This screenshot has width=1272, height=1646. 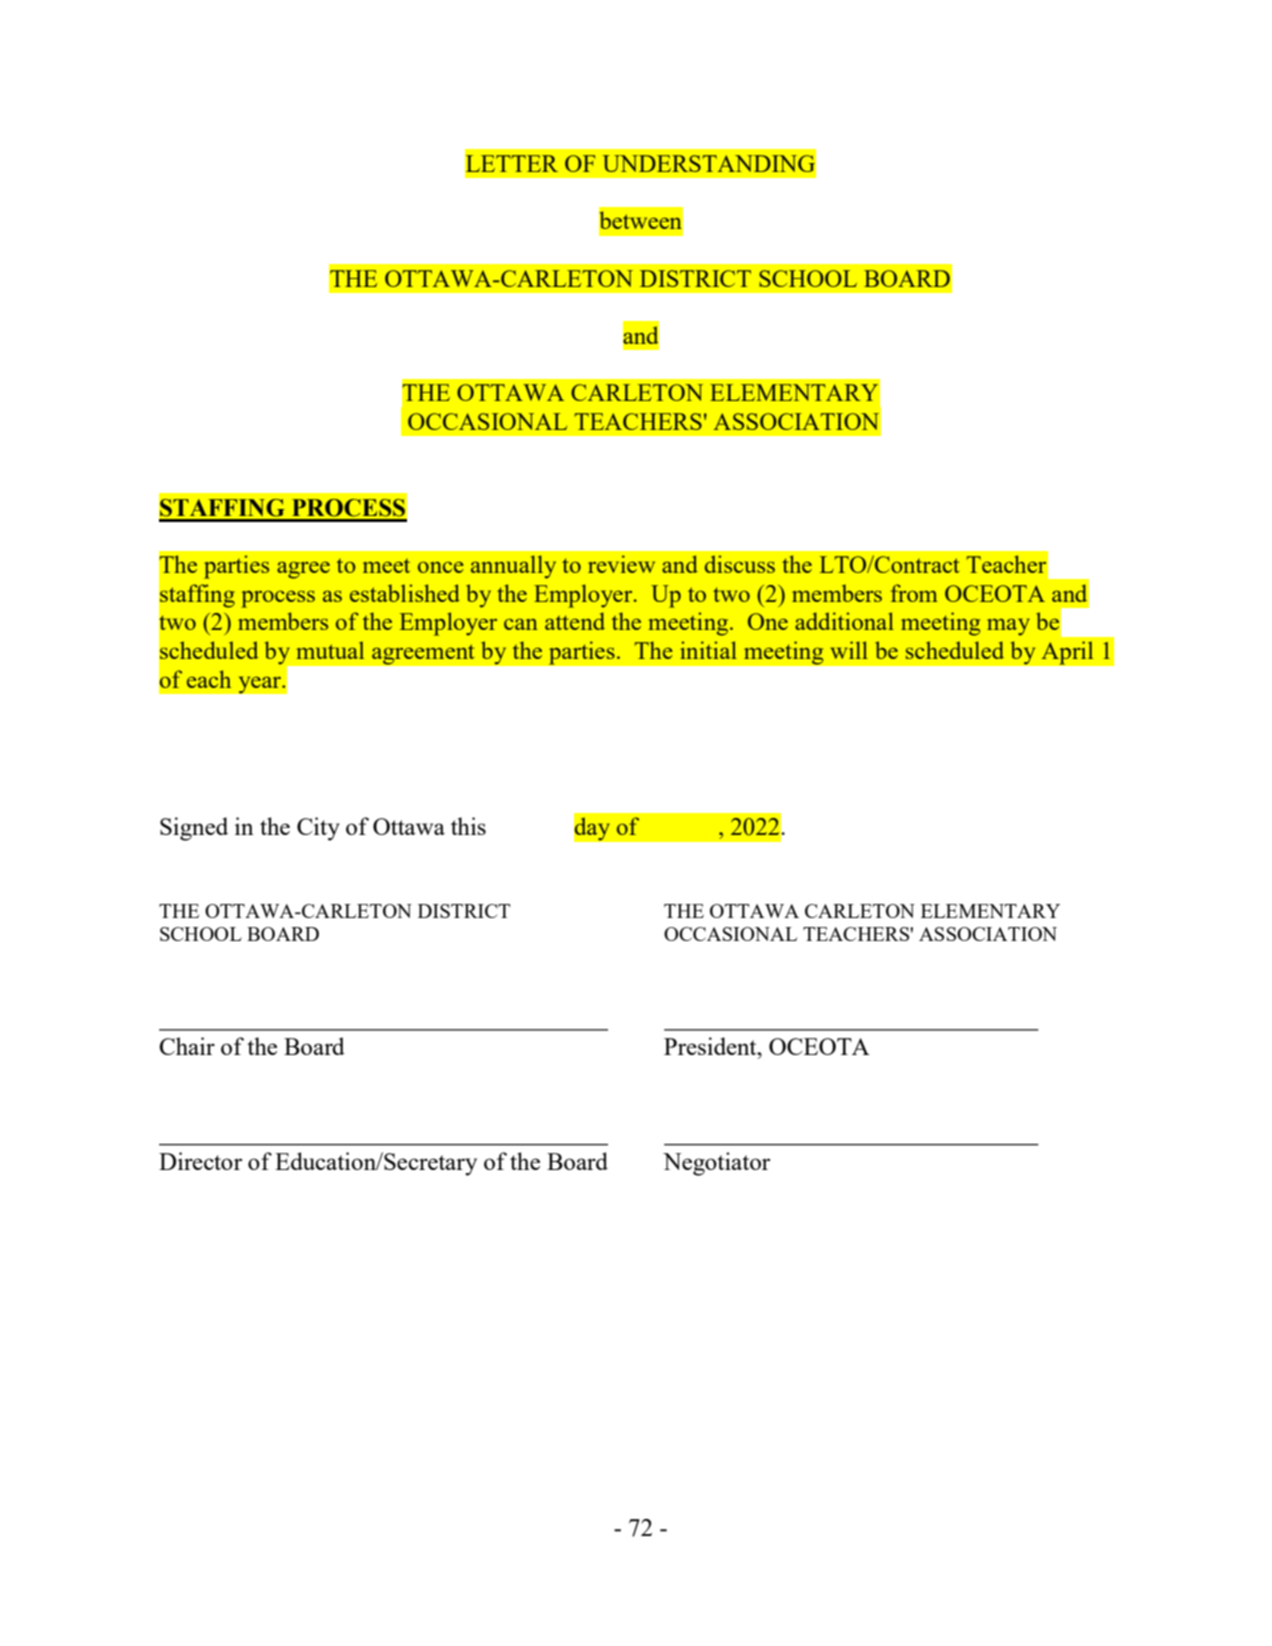 I want to click on Negotiator, so click(x=716, y=1164).
